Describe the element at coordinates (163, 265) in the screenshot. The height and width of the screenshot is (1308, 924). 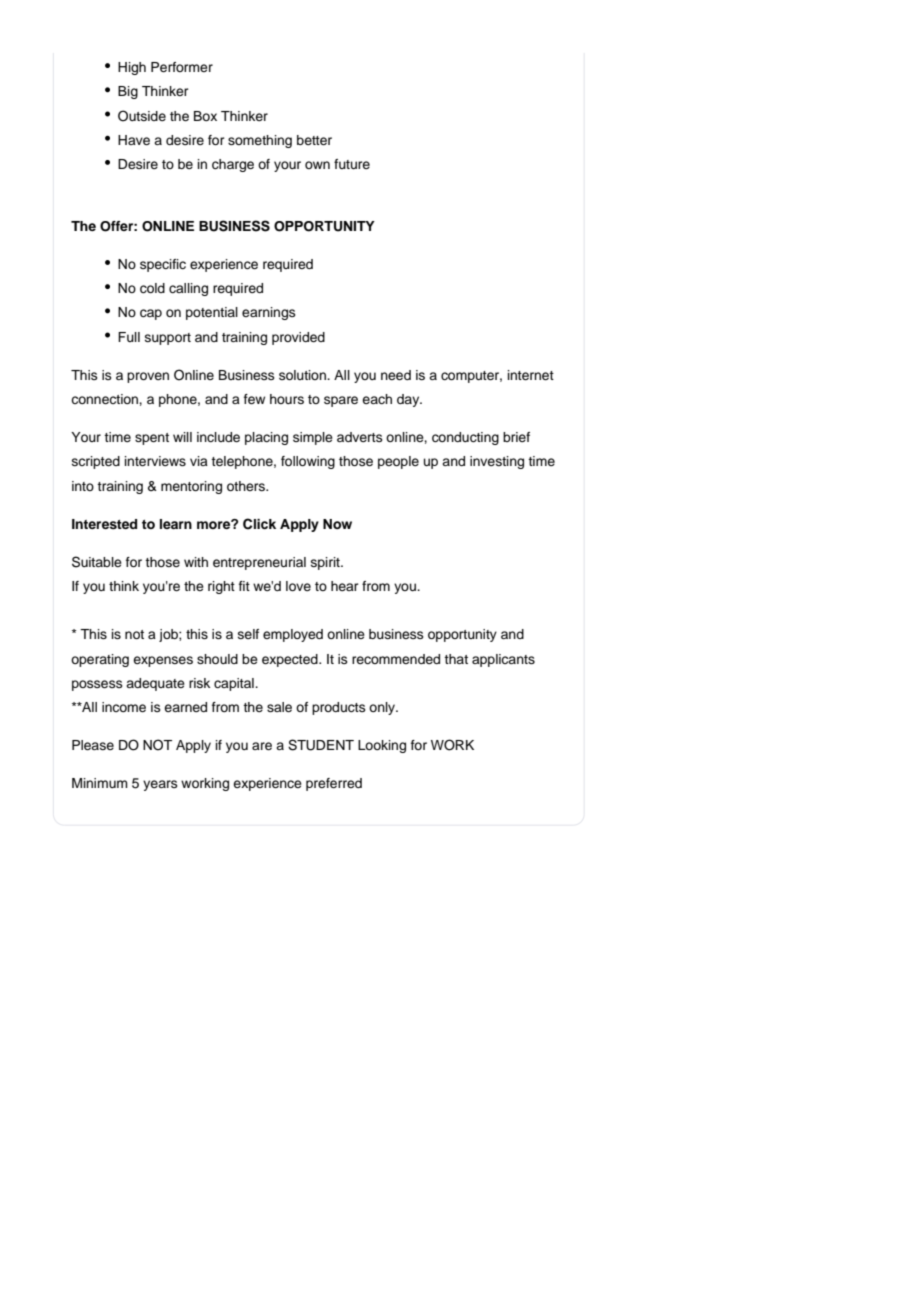
I see `specific` at that location.
